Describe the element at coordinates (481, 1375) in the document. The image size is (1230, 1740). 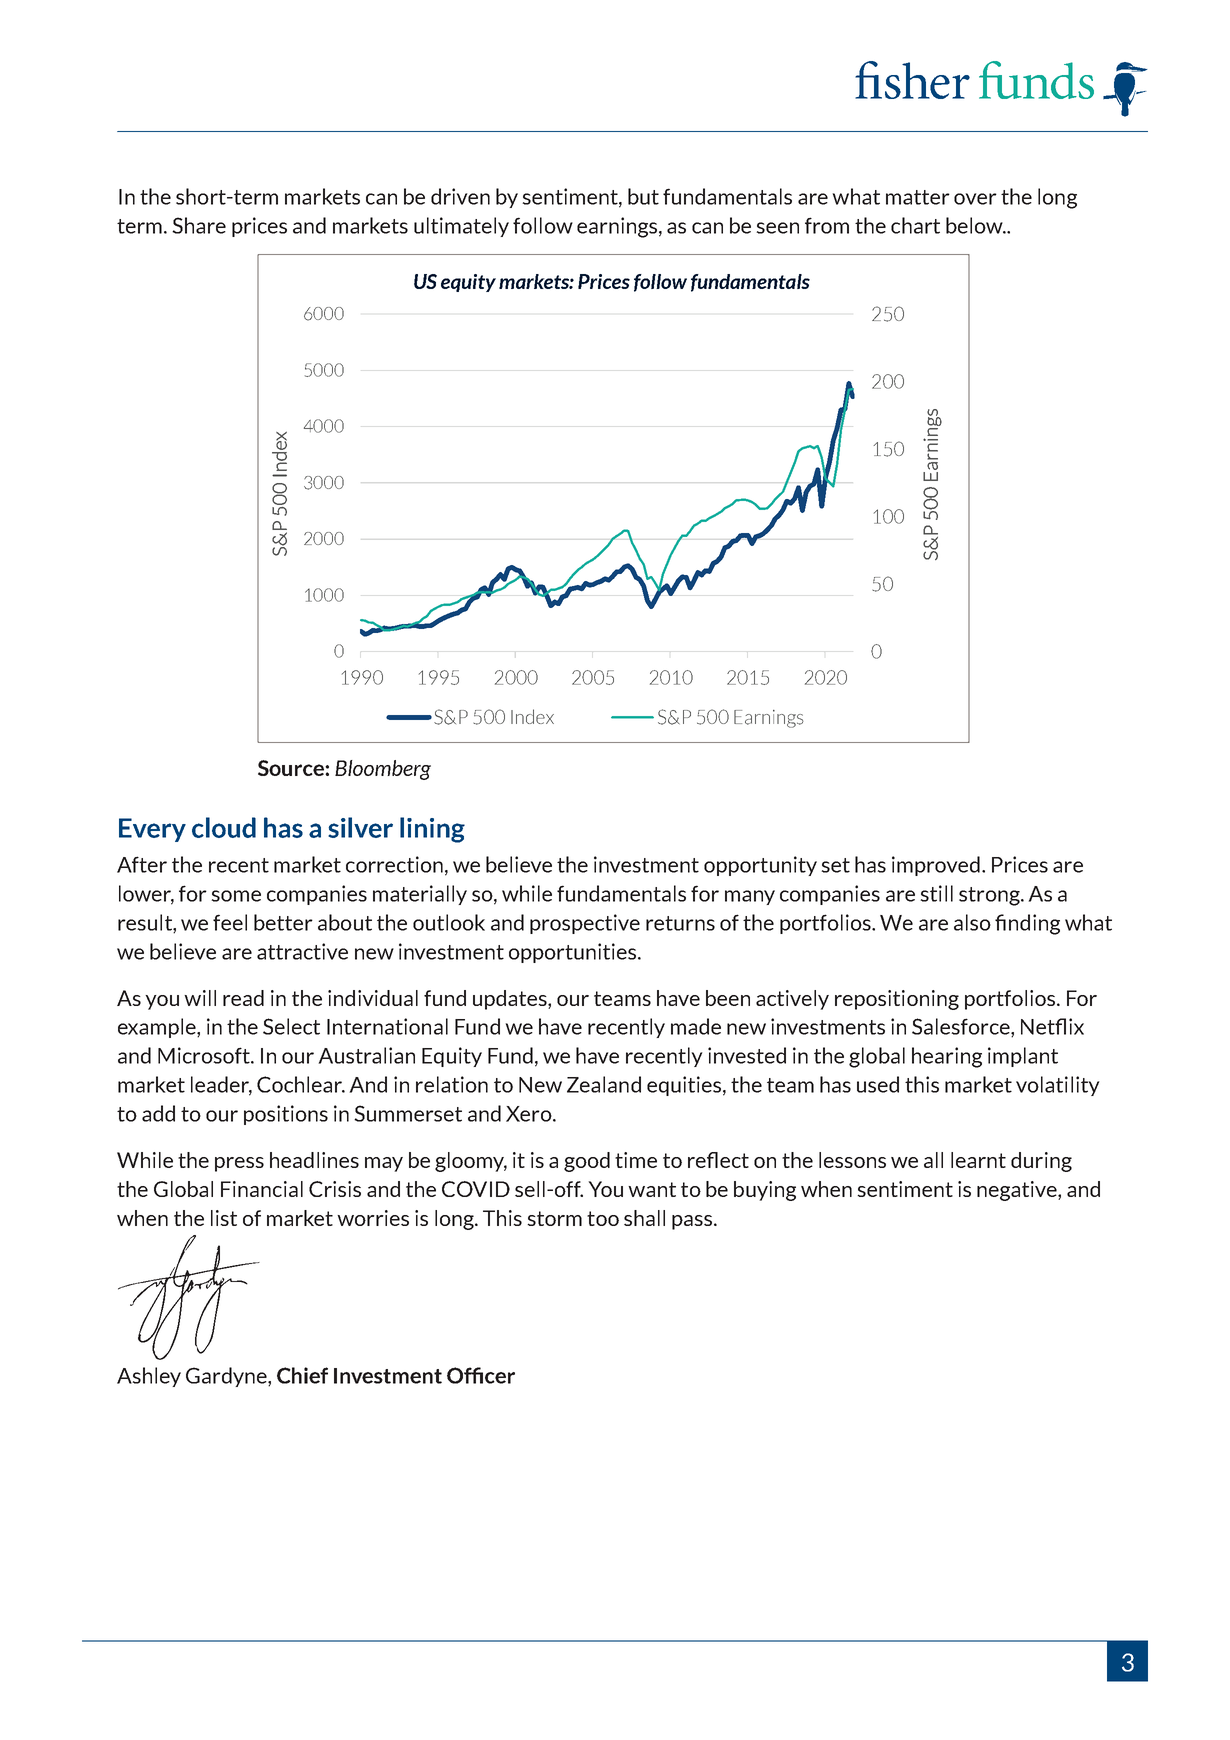
I see `Officer` at that location.
